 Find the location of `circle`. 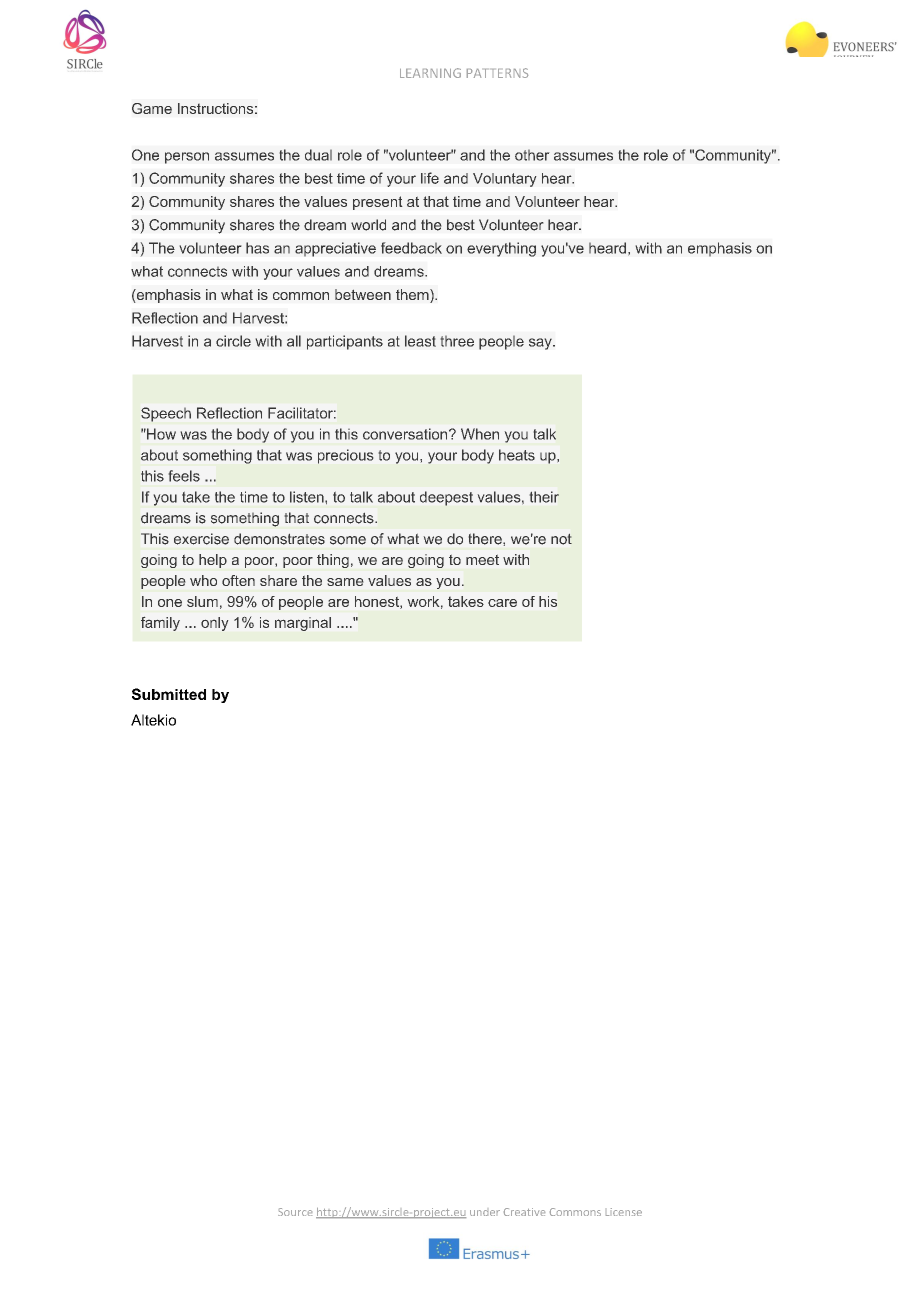

circle is located at coordinates (233, 341).
